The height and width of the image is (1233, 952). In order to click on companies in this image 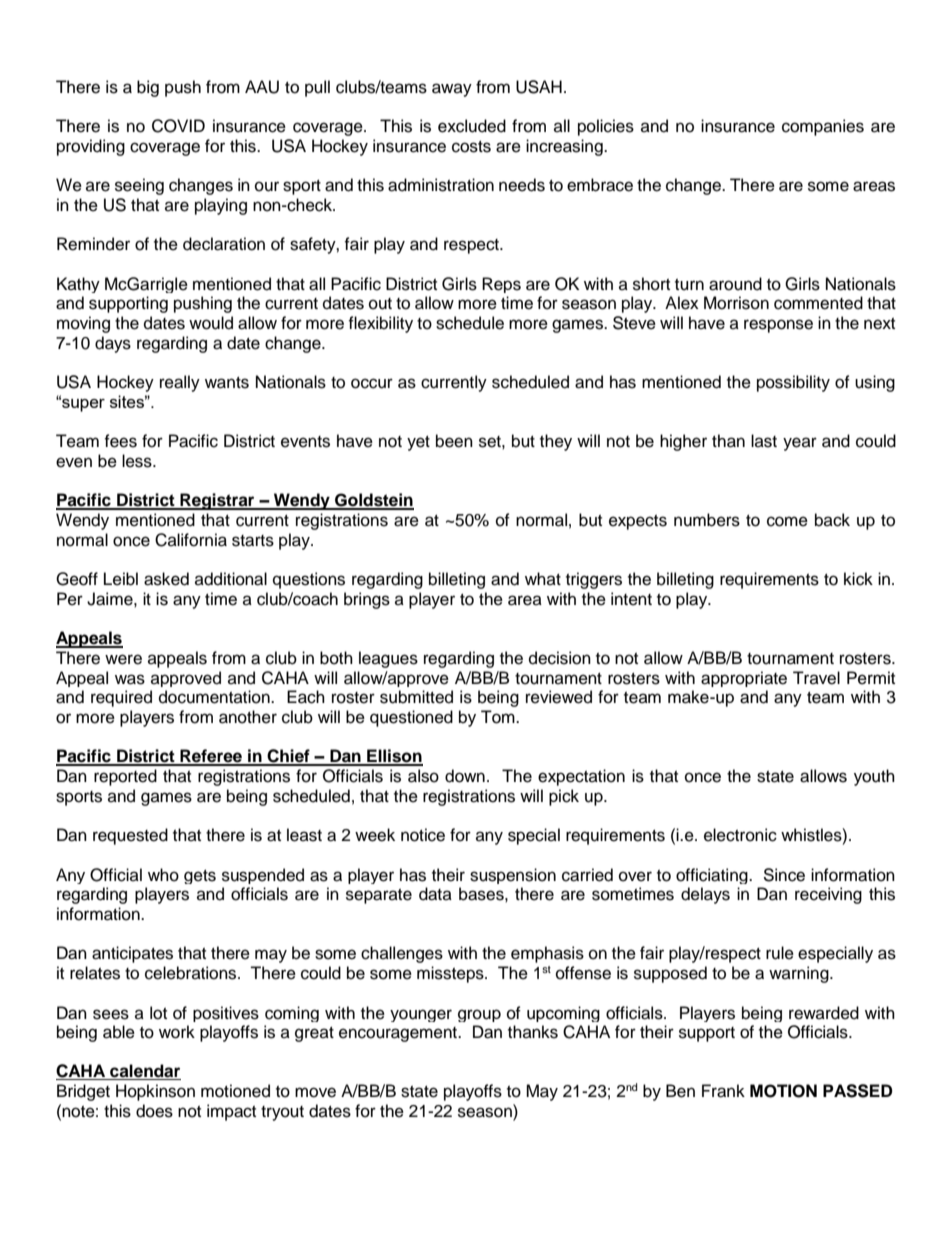, I will do `click(823, 127)`.
